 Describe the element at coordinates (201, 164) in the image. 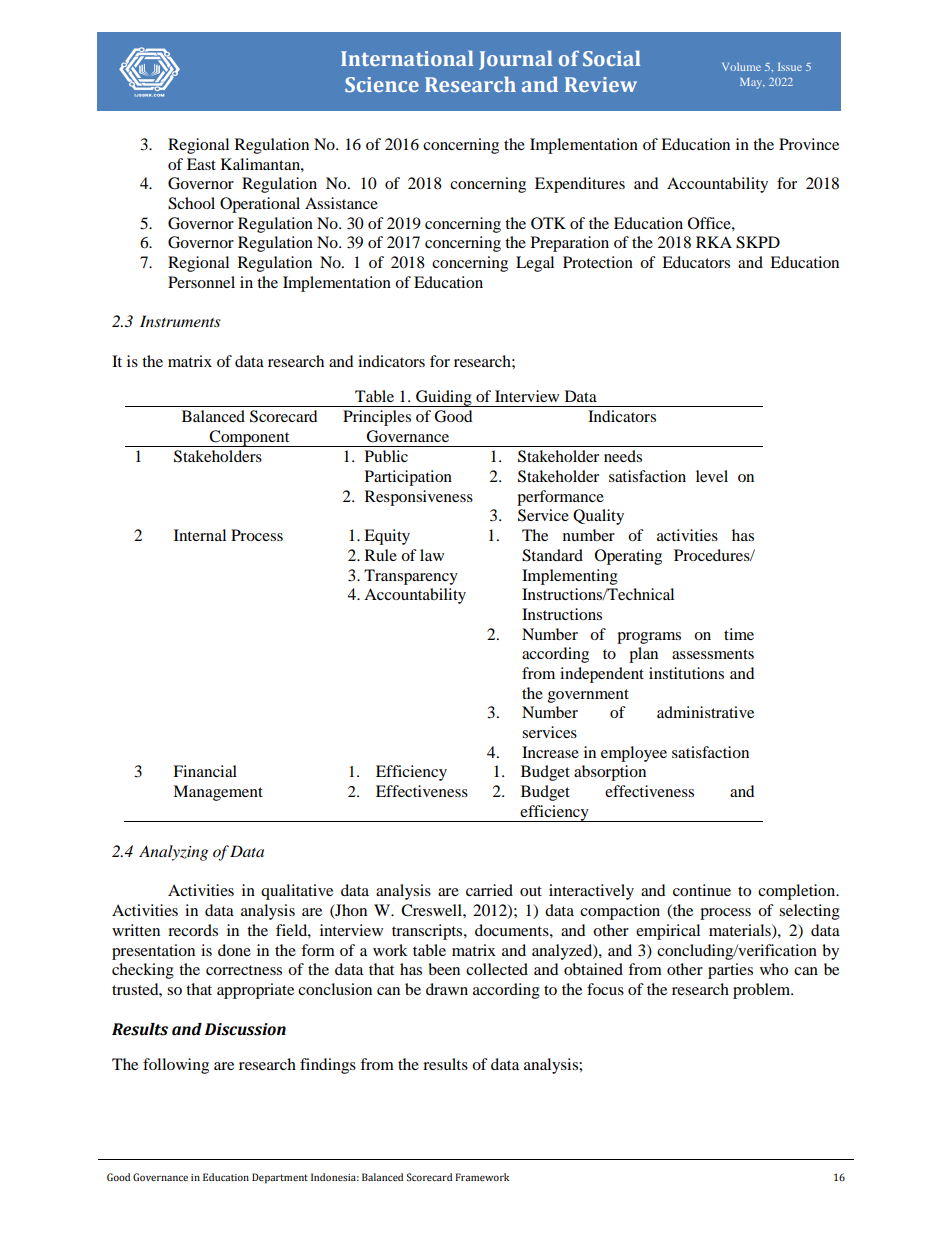

I see `East` at that location.
